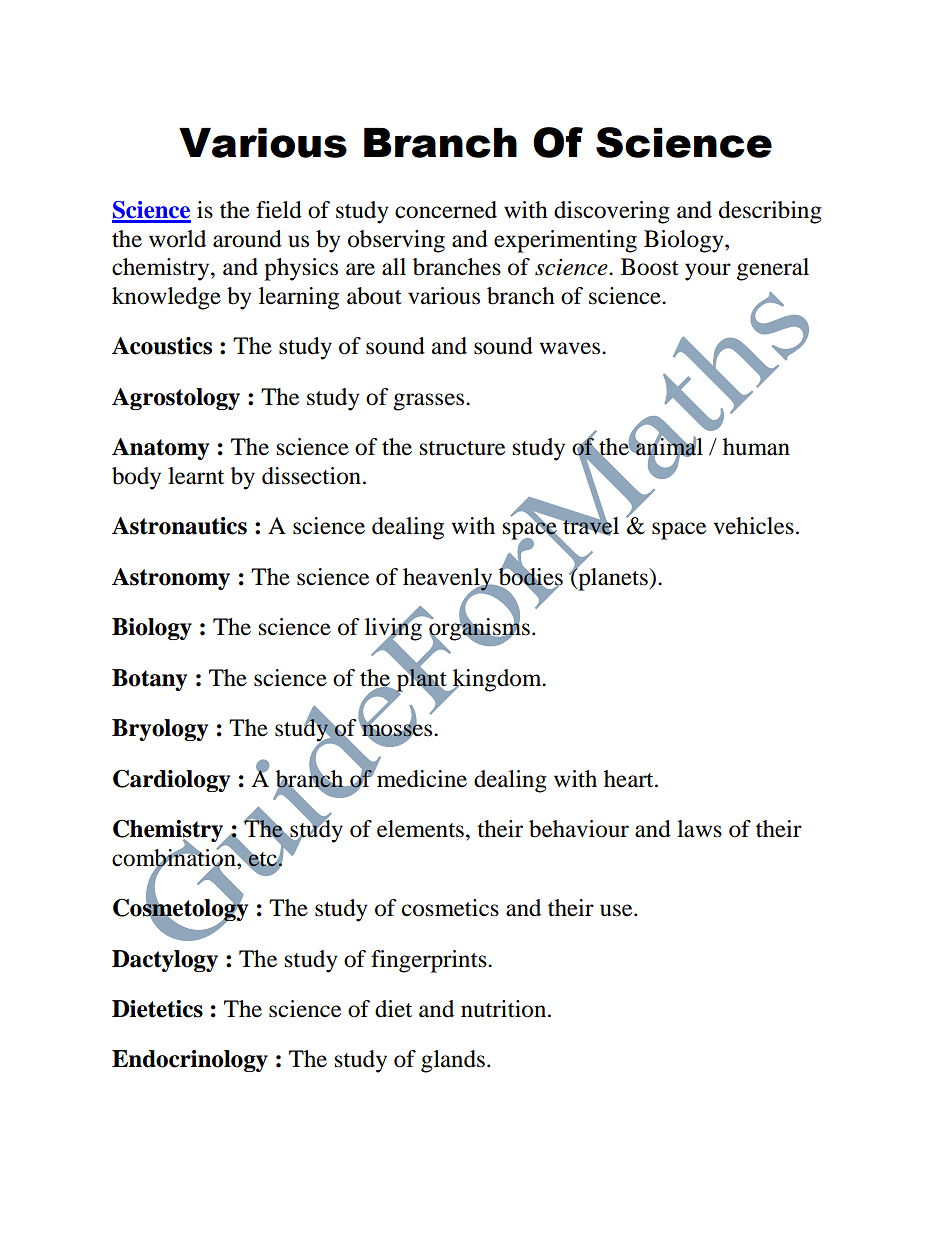 The height and width of the screenshot is (1233, 952). I want to click on organisms, so click(478, 629).
